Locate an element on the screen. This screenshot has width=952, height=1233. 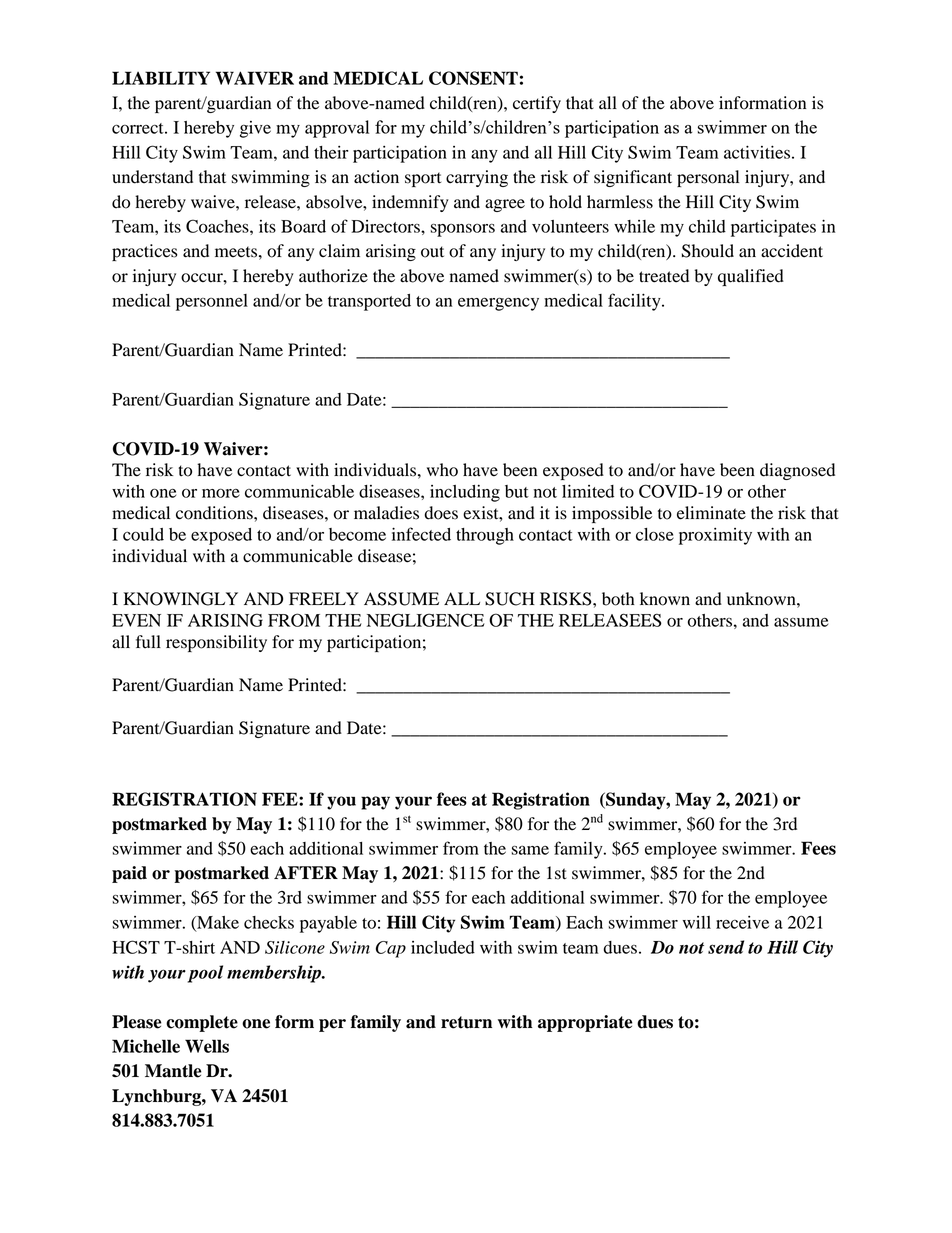
NEGLIGENCE is located at coordinates (426, 620).
